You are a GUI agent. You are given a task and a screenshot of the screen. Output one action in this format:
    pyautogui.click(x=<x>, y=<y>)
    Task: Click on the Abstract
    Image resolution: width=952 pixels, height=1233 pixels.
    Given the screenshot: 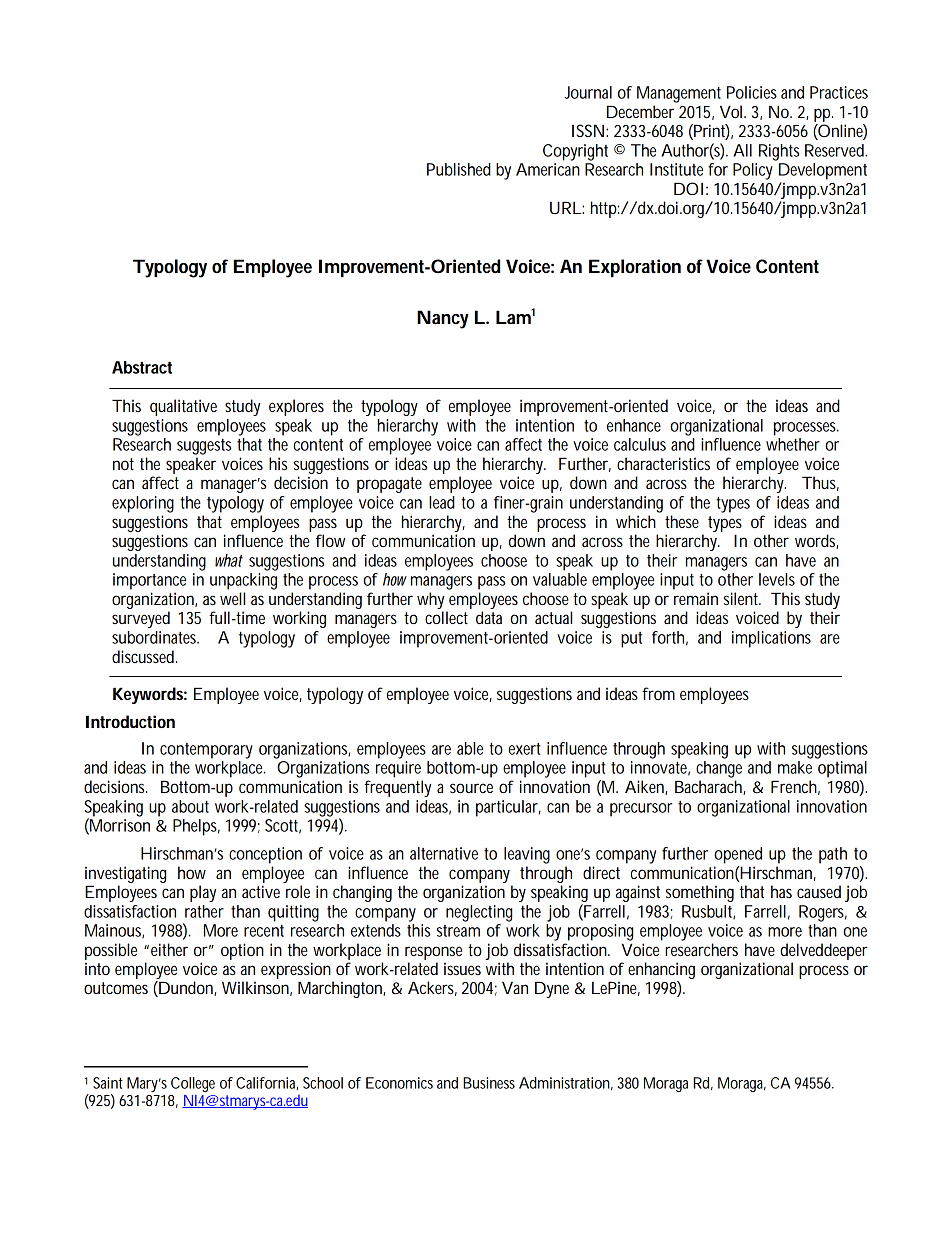 What is the action you would take?
    pyautogui.click(x=142, y=367)
